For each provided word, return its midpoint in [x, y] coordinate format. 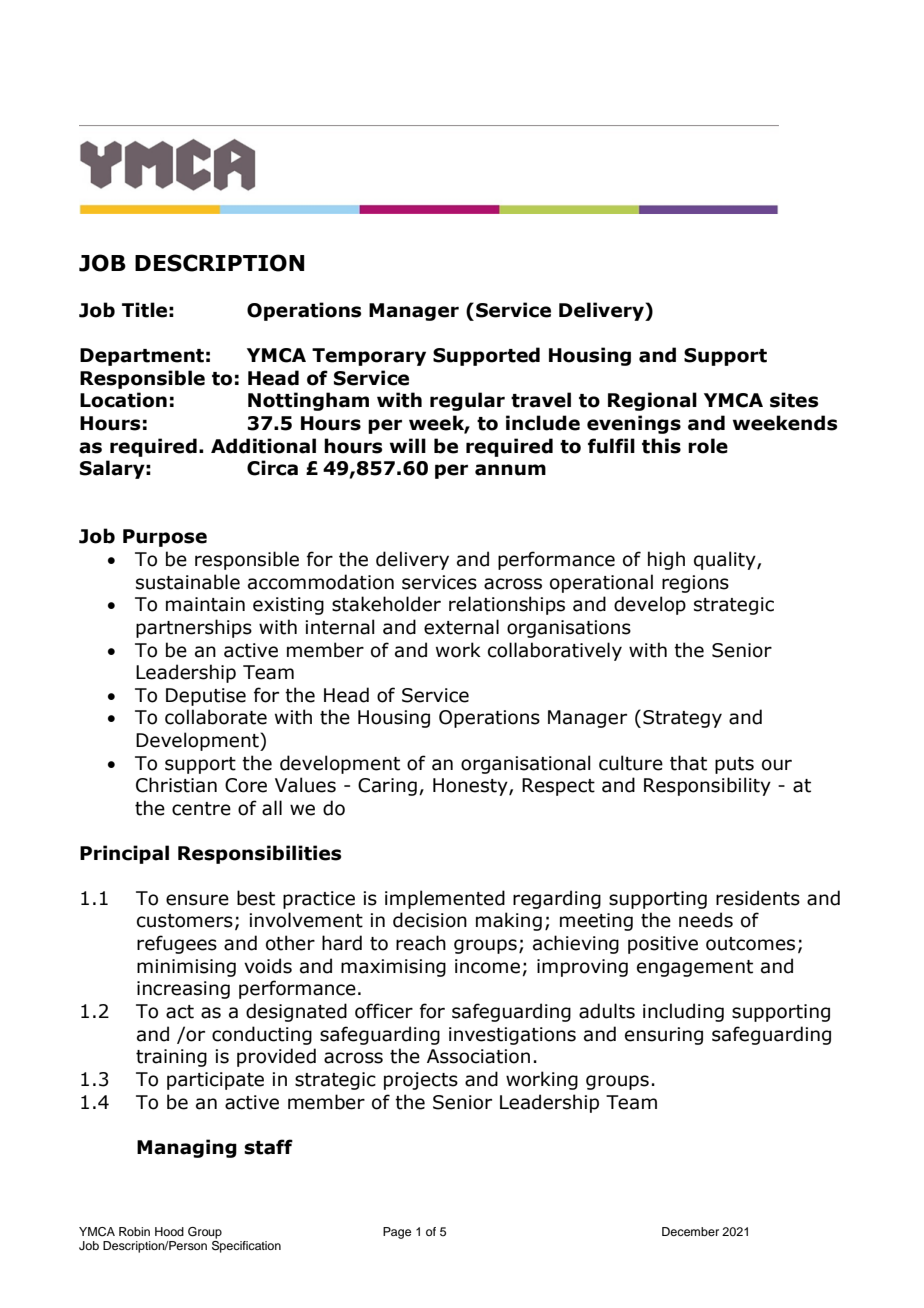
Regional [652, 401]
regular [467, 401]
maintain [205, 604]
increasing [183, 990]
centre [201, 809]
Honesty [471, 787]
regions [695, 584]
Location [123, 400]
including [683, 1012]
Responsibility [707, 786]
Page [397, 1233]
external [461, 627]
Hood [169, 1231]
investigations [512, 1036]
